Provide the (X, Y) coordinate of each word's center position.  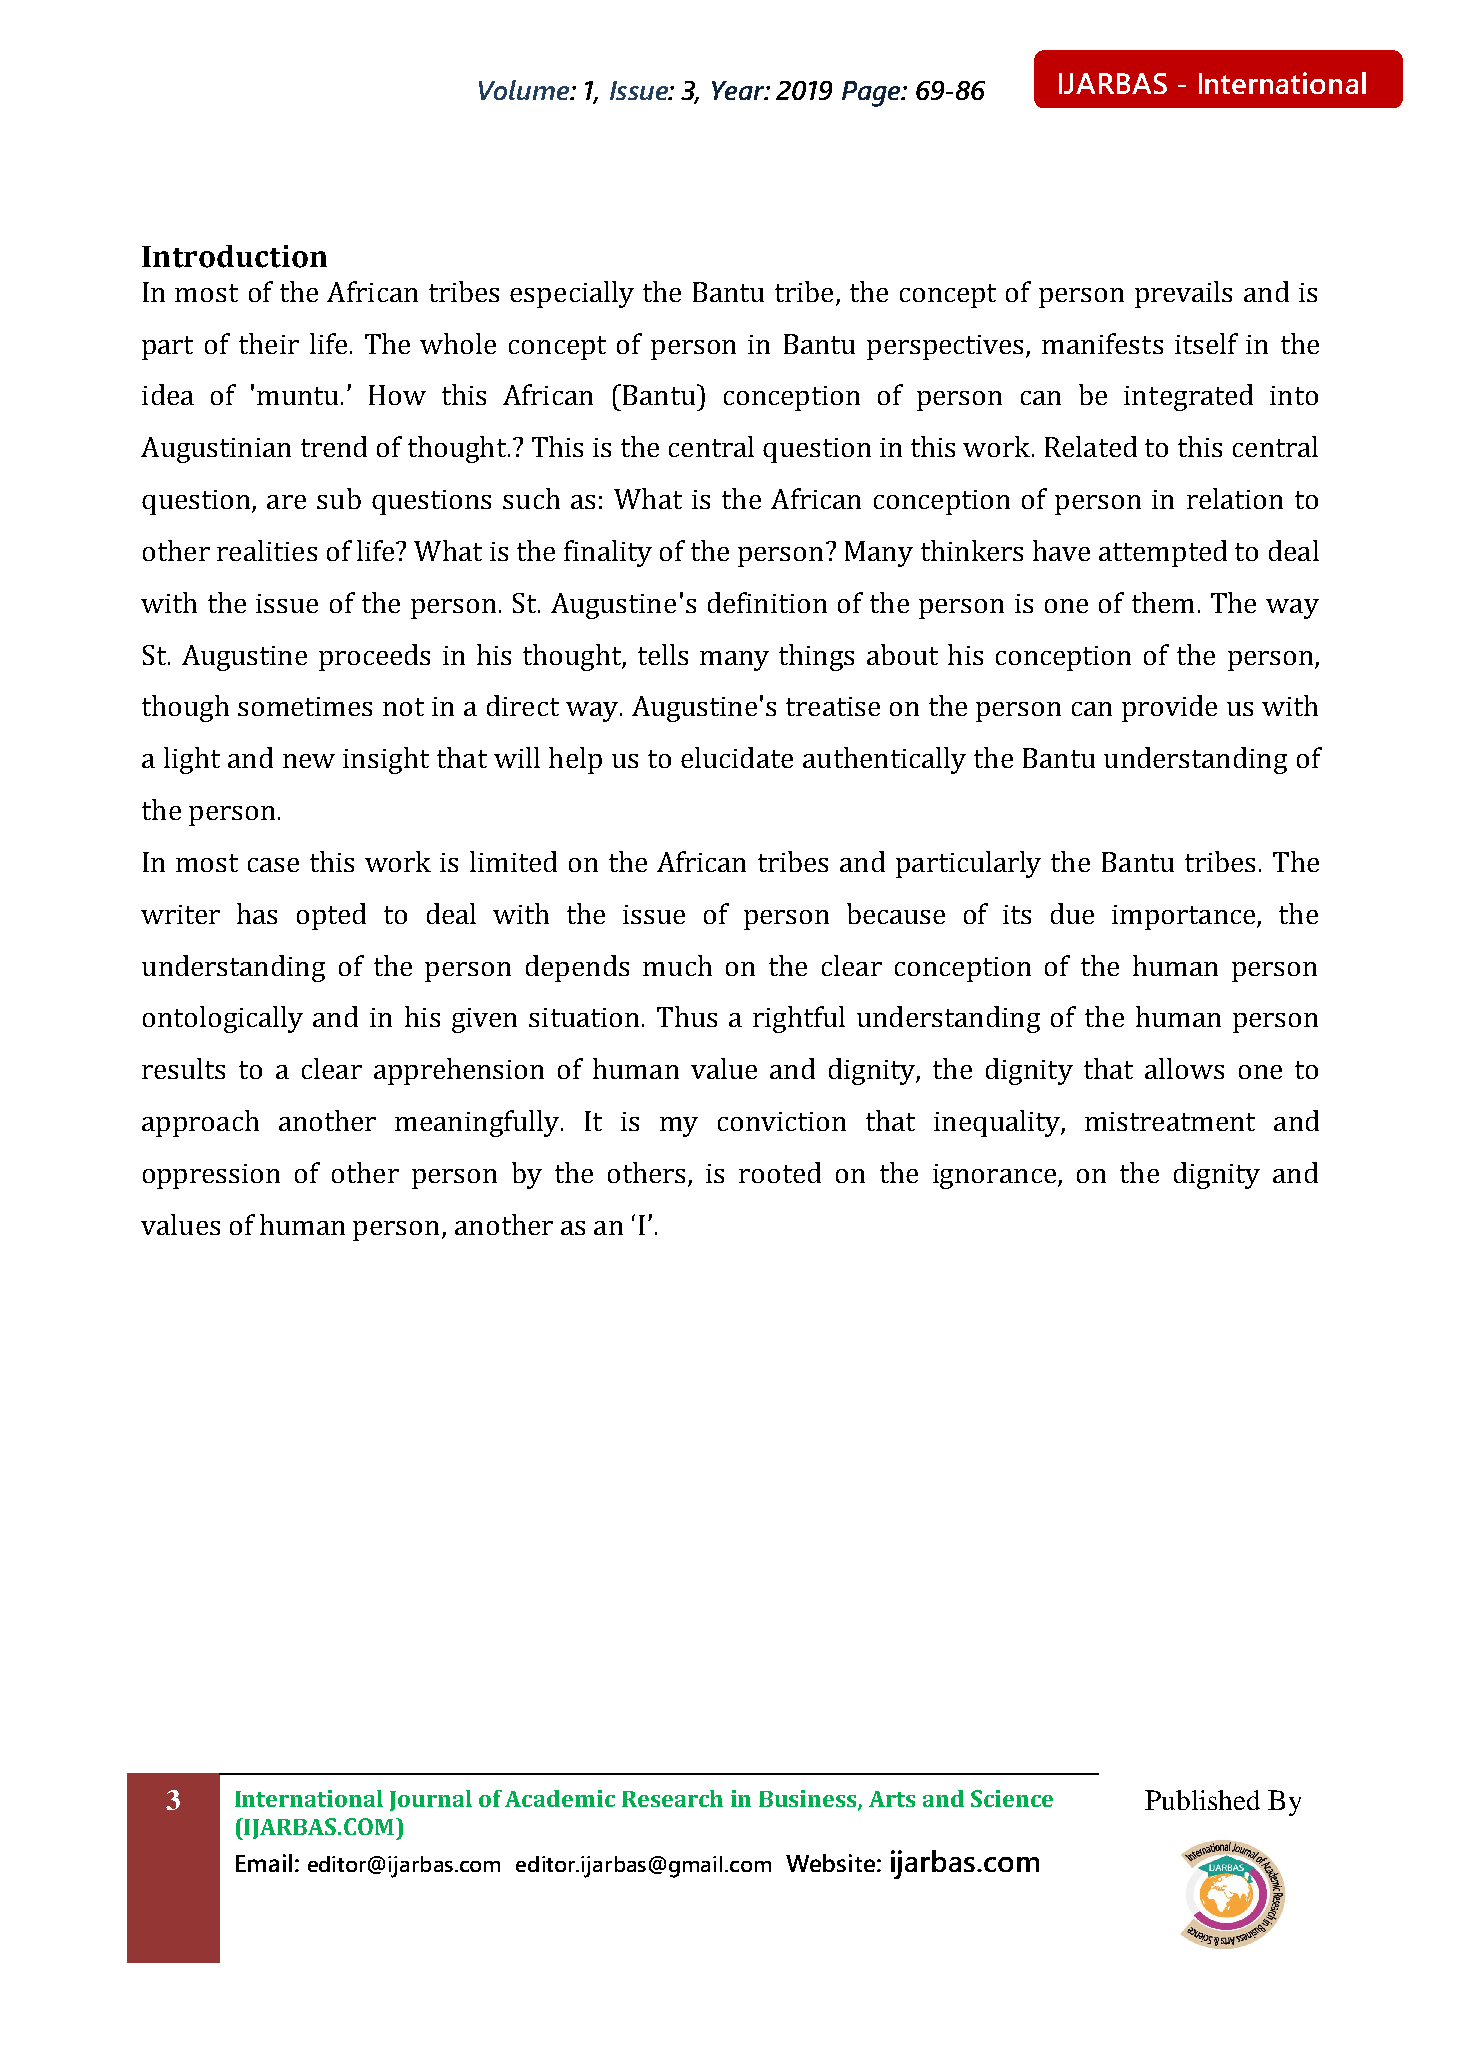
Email (264, 1863)
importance (1185, 917)
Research (672, 1798)
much (677, 965)
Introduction (234, 256)
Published (1202, 1800)
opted (331, 916)
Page (872, 94)
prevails (1183, 294)
